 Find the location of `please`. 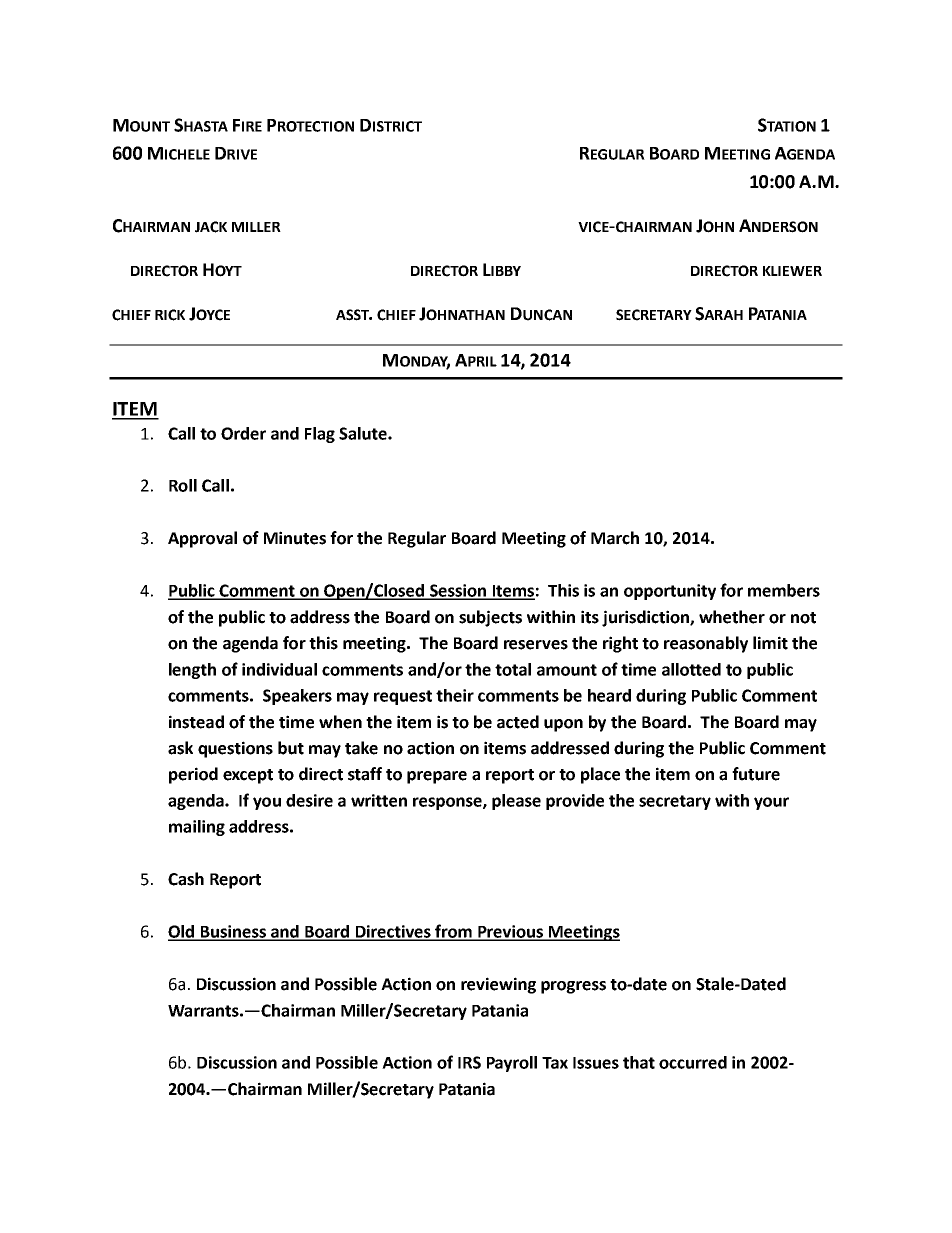

please is located at coordinates (516, 802).
